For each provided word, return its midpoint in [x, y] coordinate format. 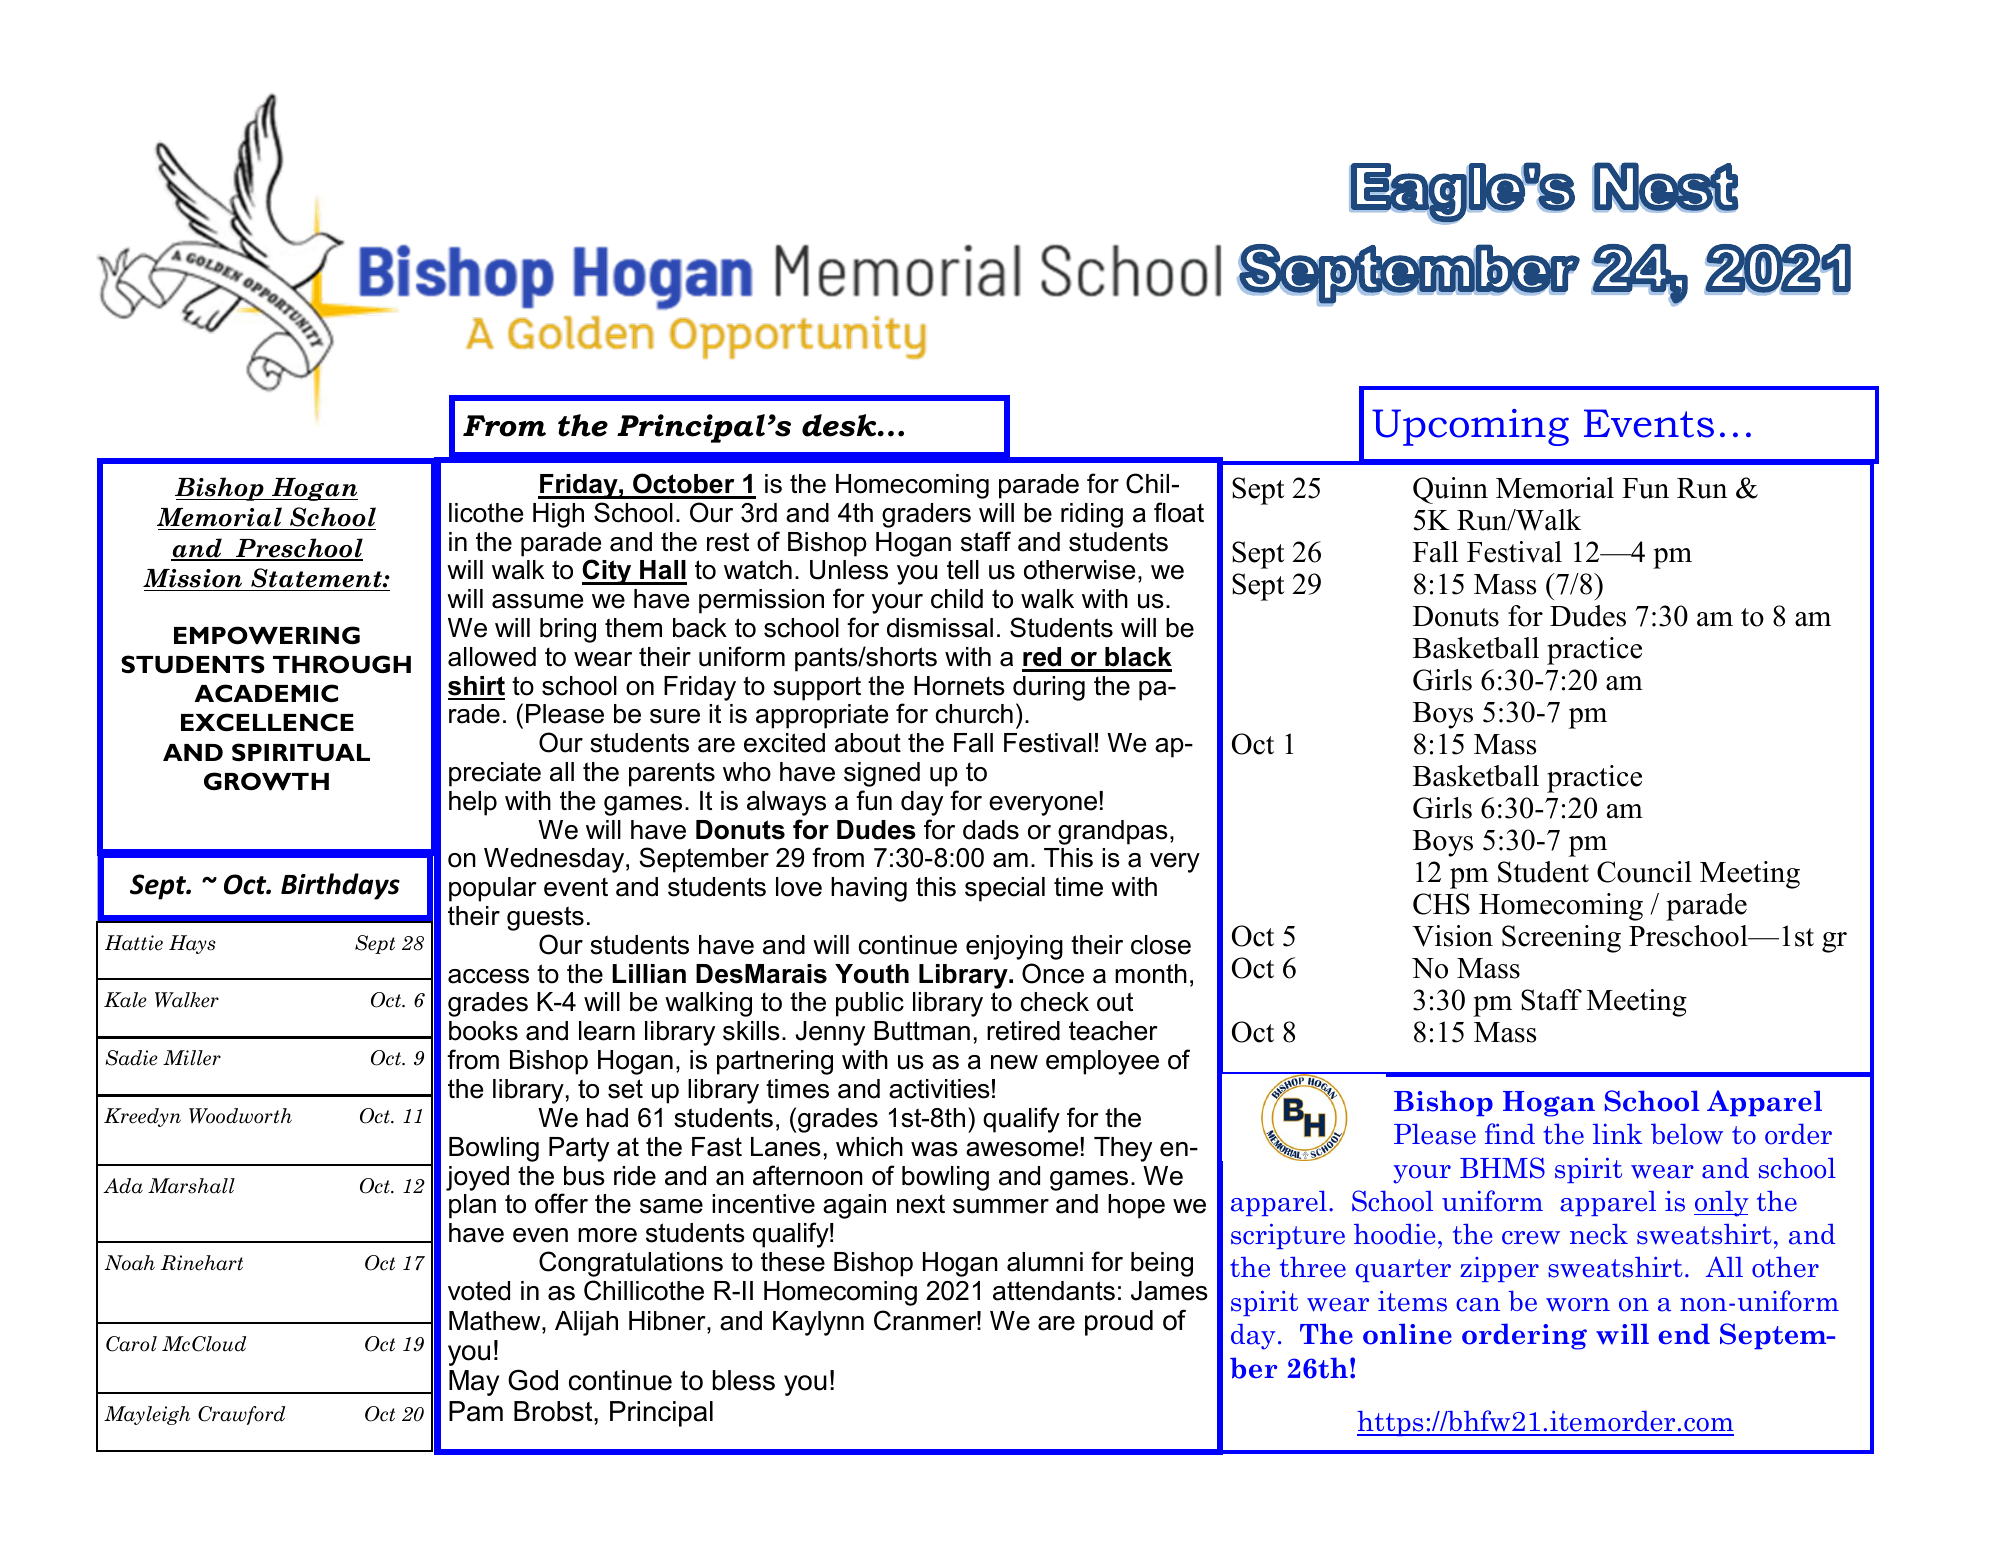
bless [744, 1380]
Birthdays [340, 886]
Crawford [241, 1415]
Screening [1561, 939]
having [869, 889]
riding [1092, 515]
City [608, 572]
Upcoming [1470, 427]
